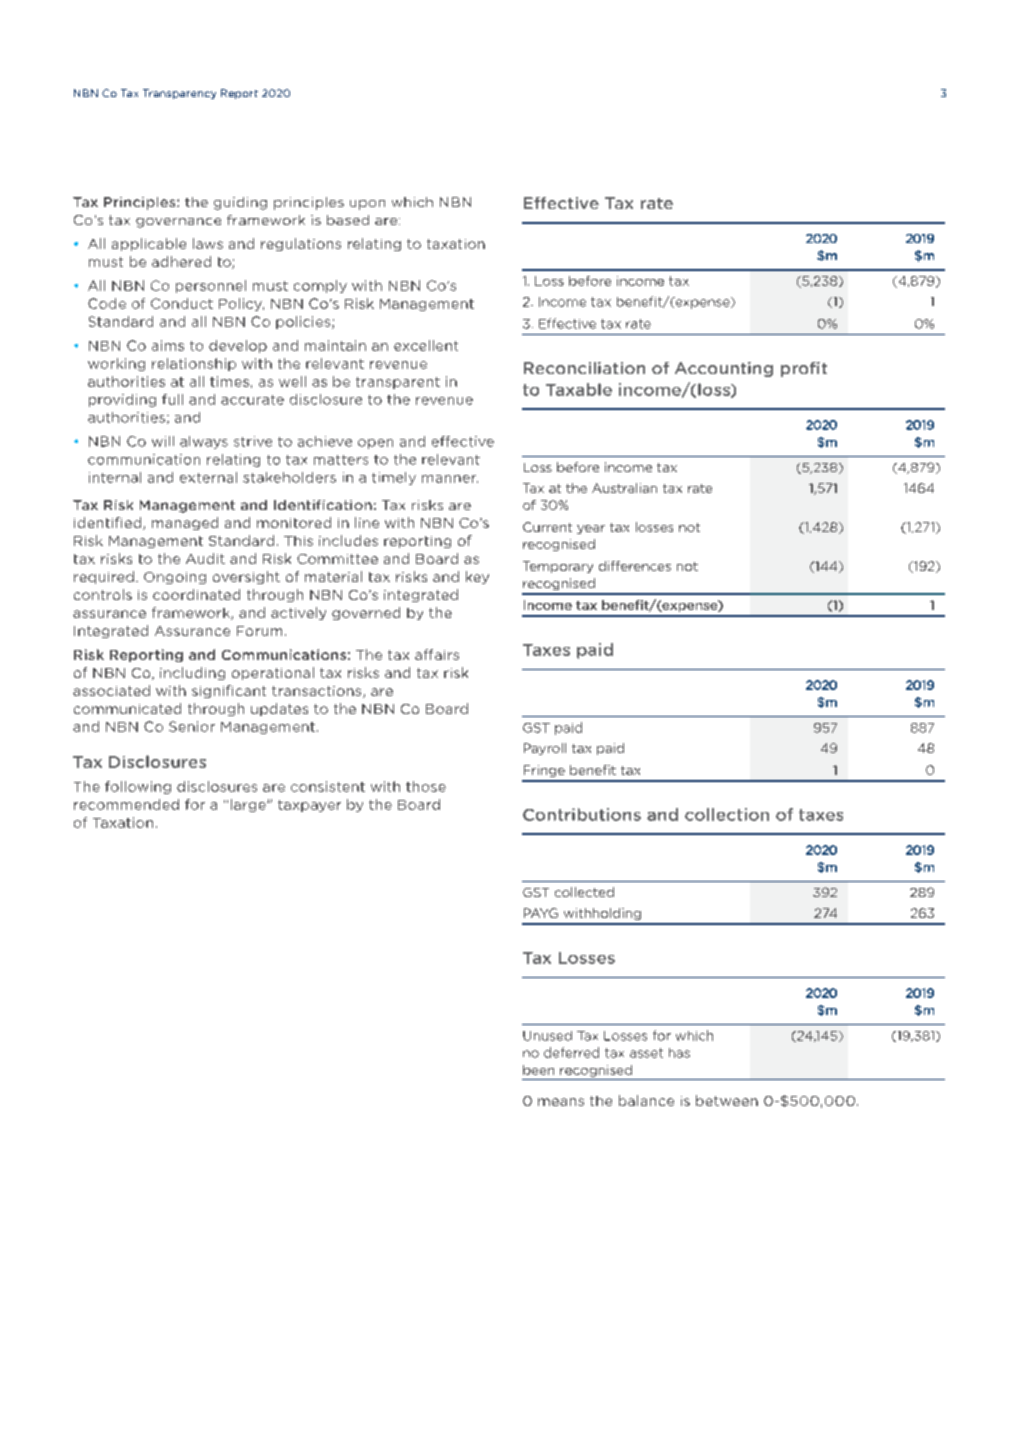  What do you see at coordinates (547, 1036) in the screenshot?
I see `Unused` at bounding box center [547, 1036].
